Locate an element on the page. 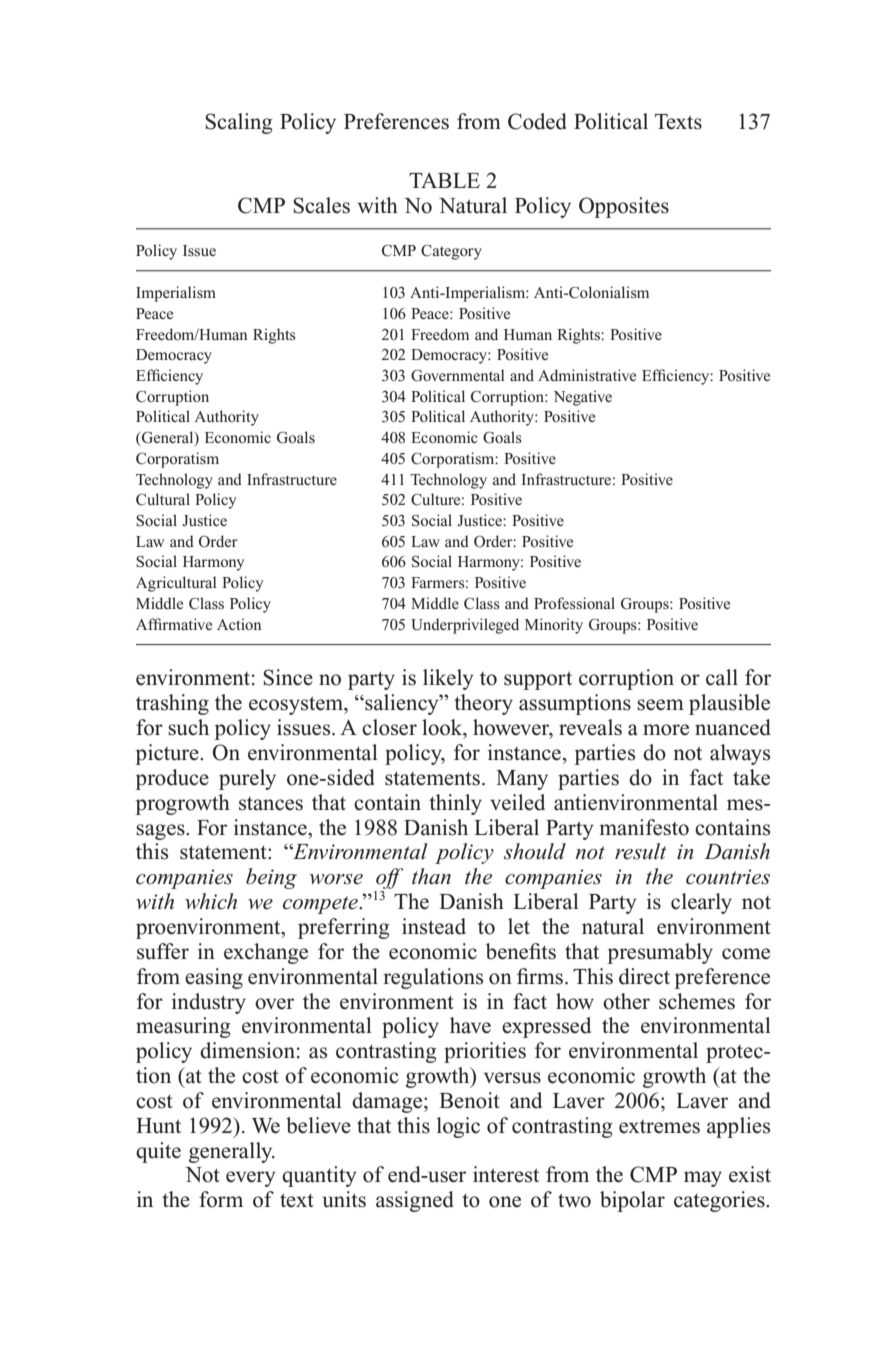 The width and height of the image is (896, 1345). logic is located at coordinates (458, 1127).
